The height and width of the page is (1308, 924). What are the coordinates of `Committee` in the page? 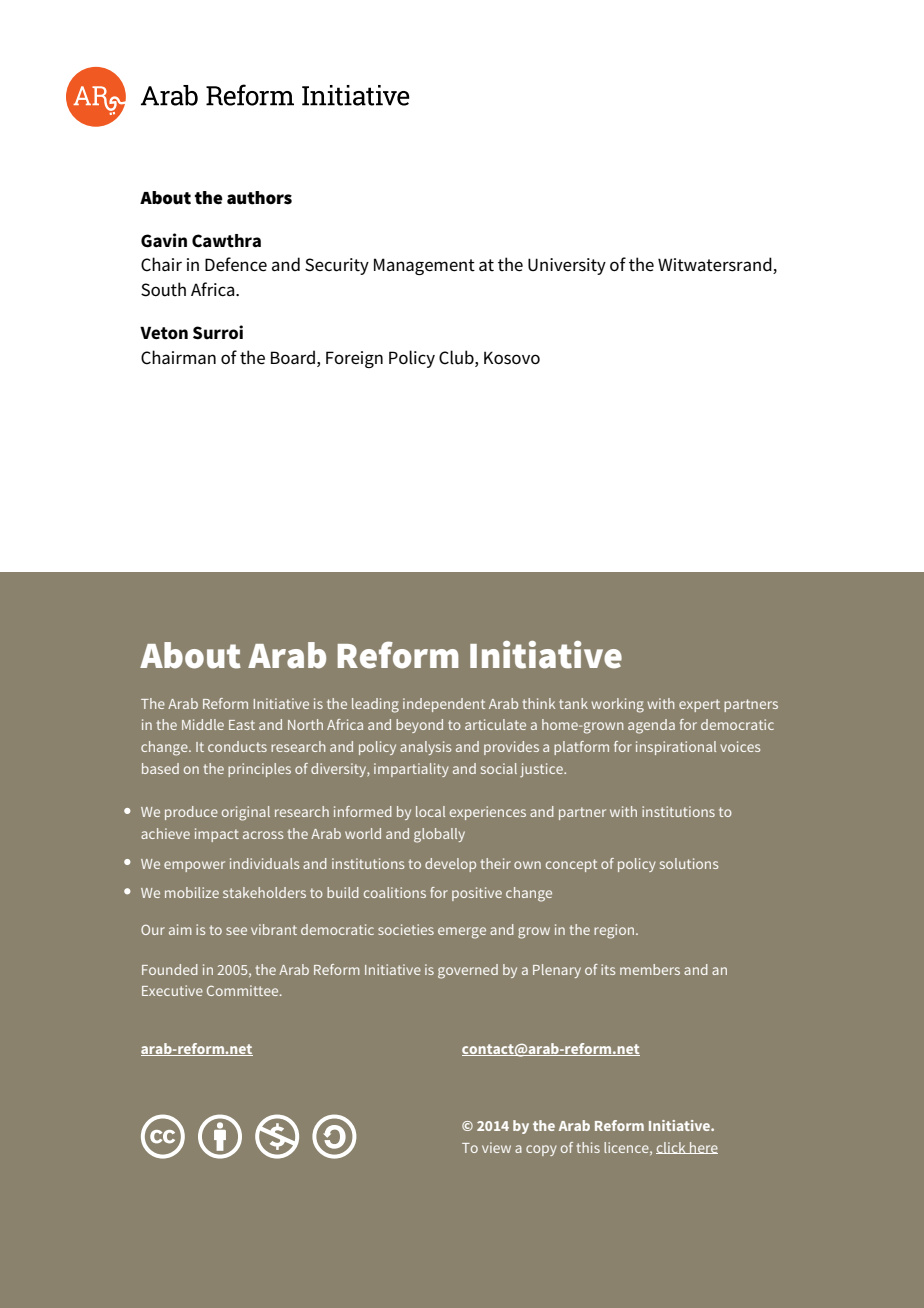 It's located at (244, 990).
